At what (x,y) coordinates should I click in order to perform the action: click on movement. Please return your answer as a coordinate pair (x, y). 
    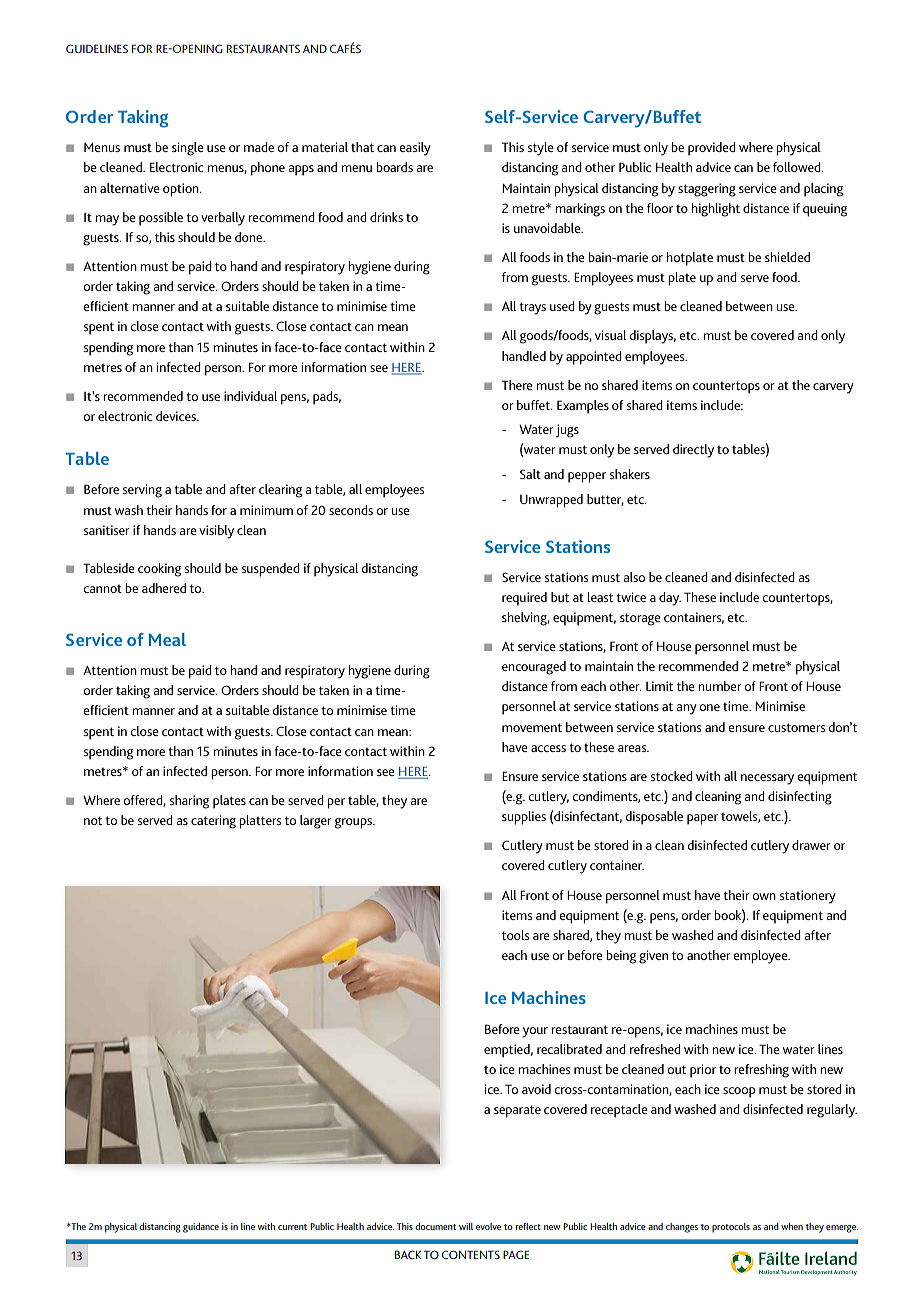
    Looking at the image, I should click on (532, 727).
